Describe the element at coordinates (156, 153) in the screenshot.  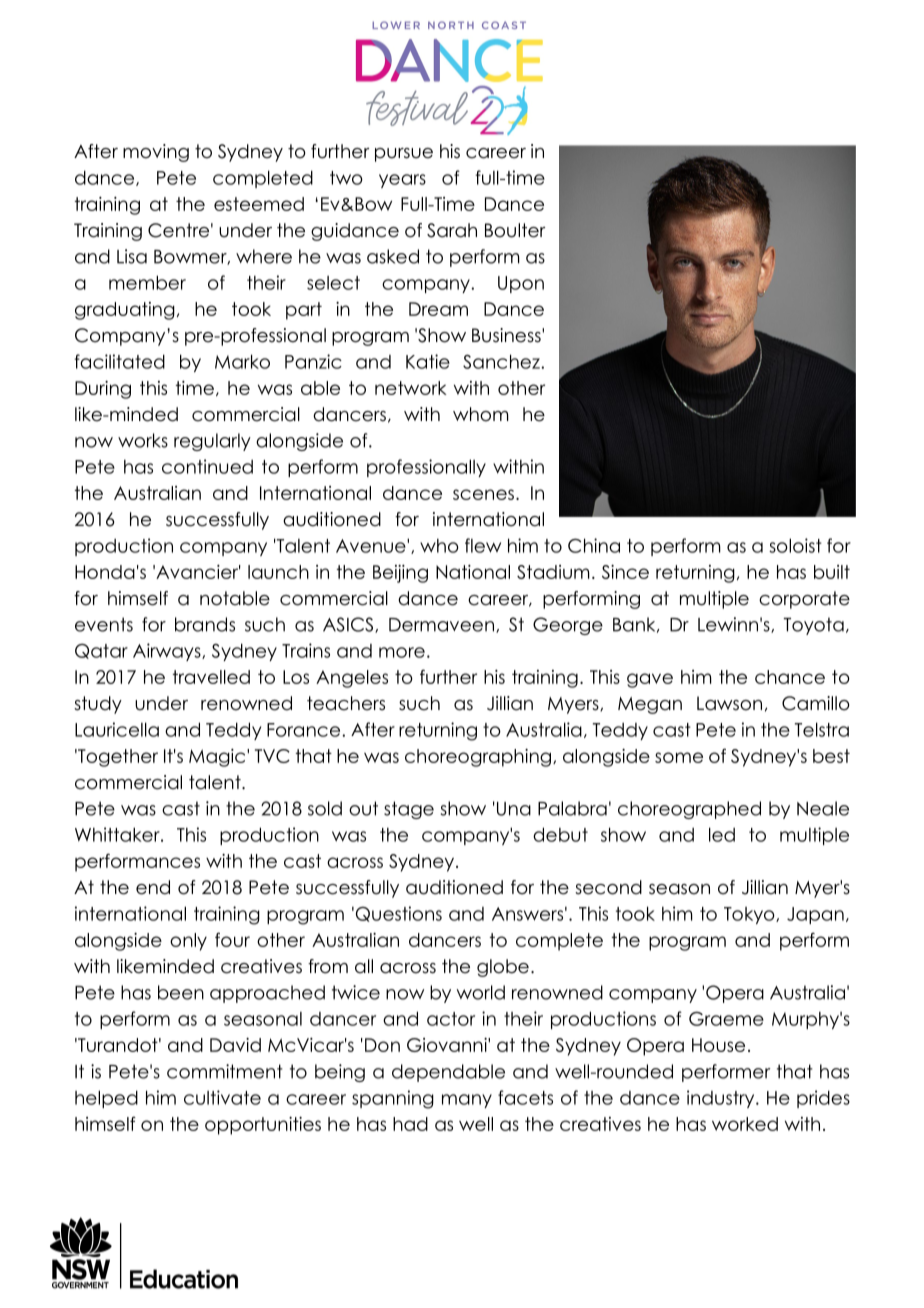
I see `moving` at that location.
